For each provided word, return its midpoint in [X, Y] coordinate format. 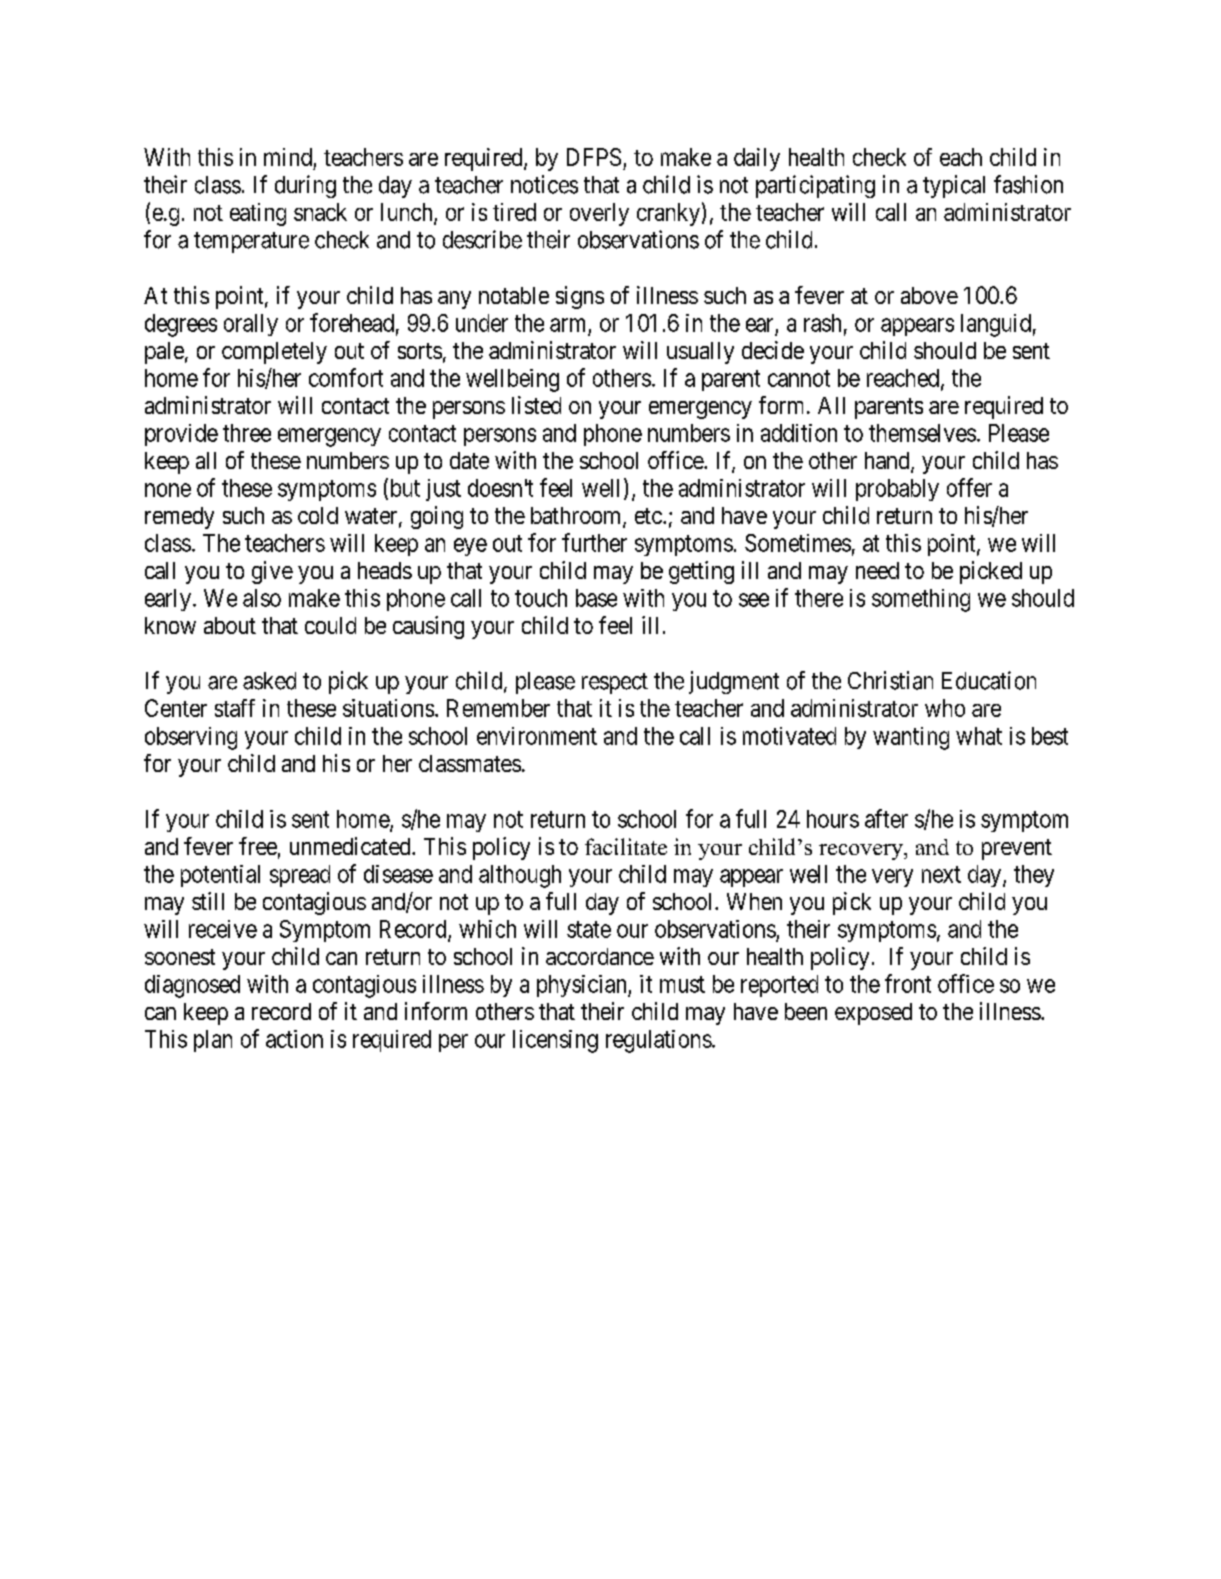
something [921, 600]
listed [536, 405]
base [596, 598]
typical [954, 186]
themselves [922, 433]
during [305, 186]
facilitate [626, 846]
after [886, 818]
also [262, 598]
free [258, 846]
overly [599, 214]
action [294, 1039]
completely [274, 353]
